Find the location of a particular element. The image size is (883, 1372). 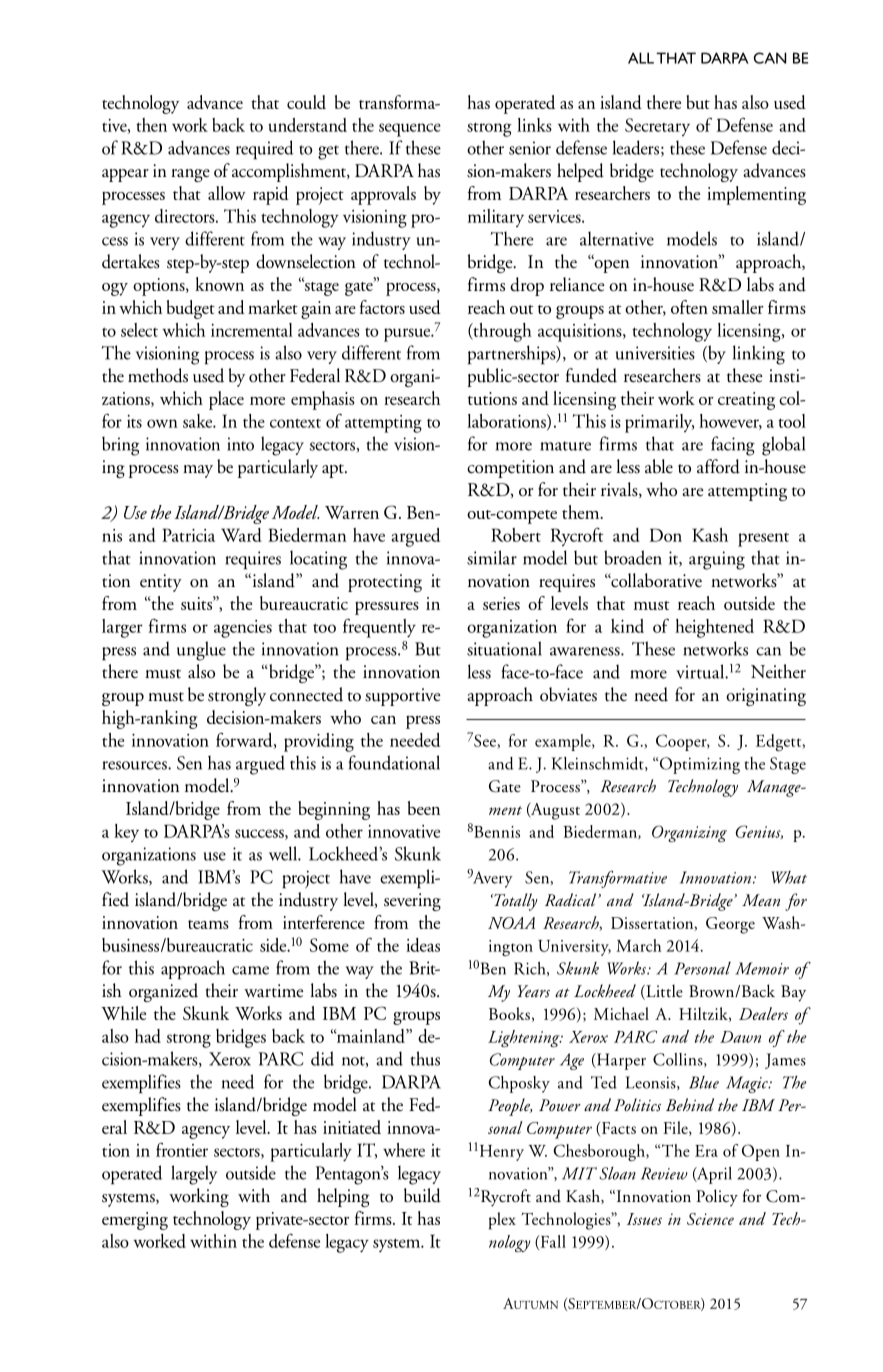

series is located at coordinates (501, 603).
